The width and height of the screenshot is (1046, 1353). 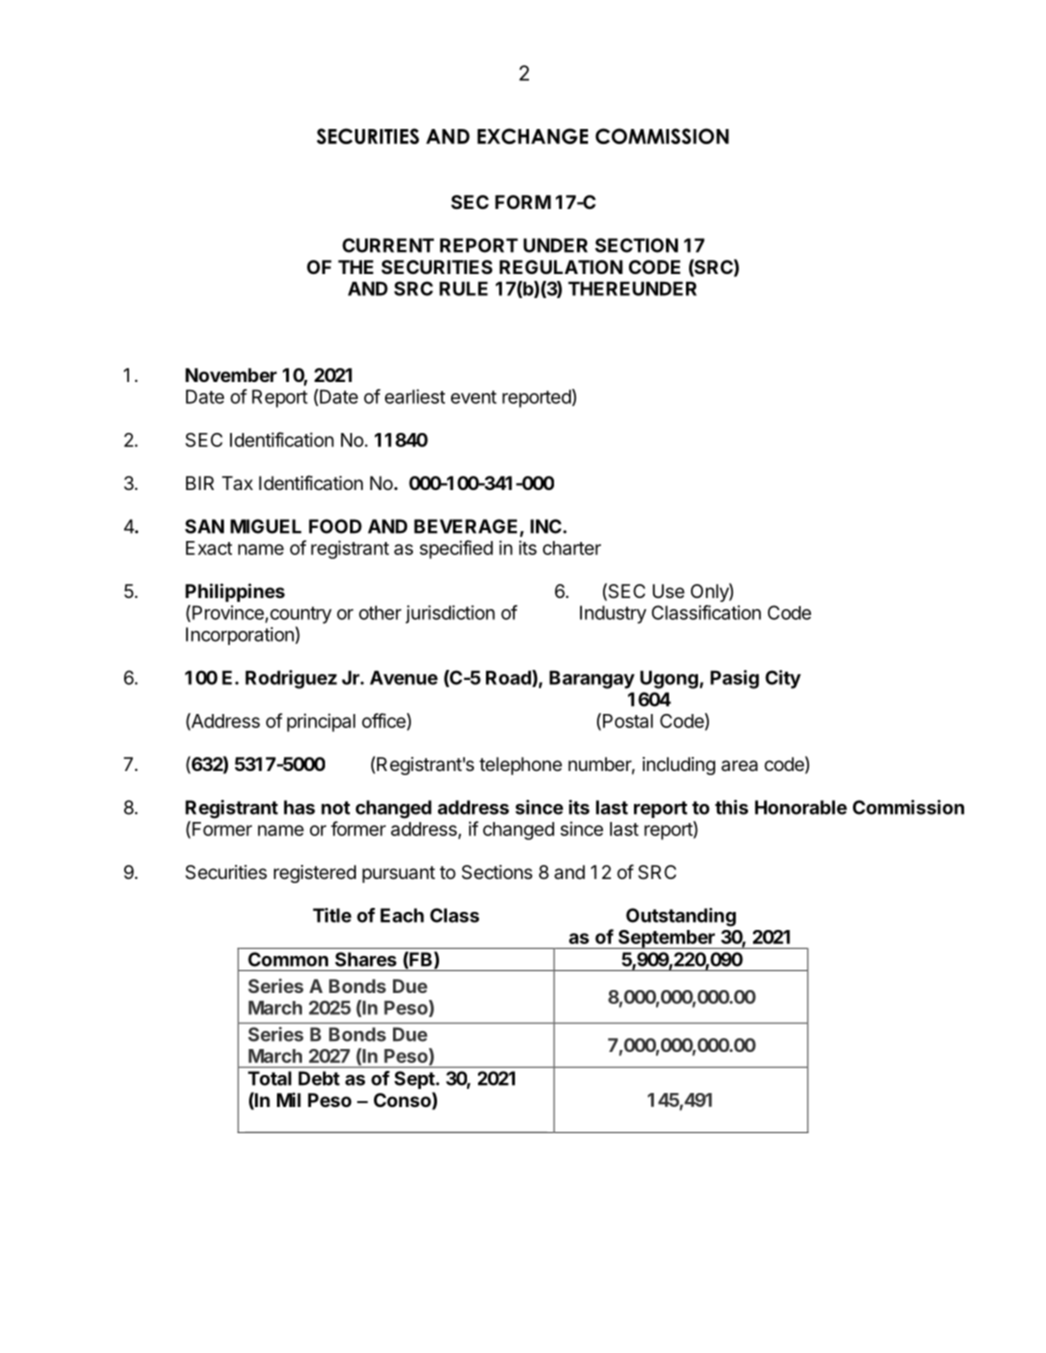 I want to click on has, so click(x=299, y=807).
